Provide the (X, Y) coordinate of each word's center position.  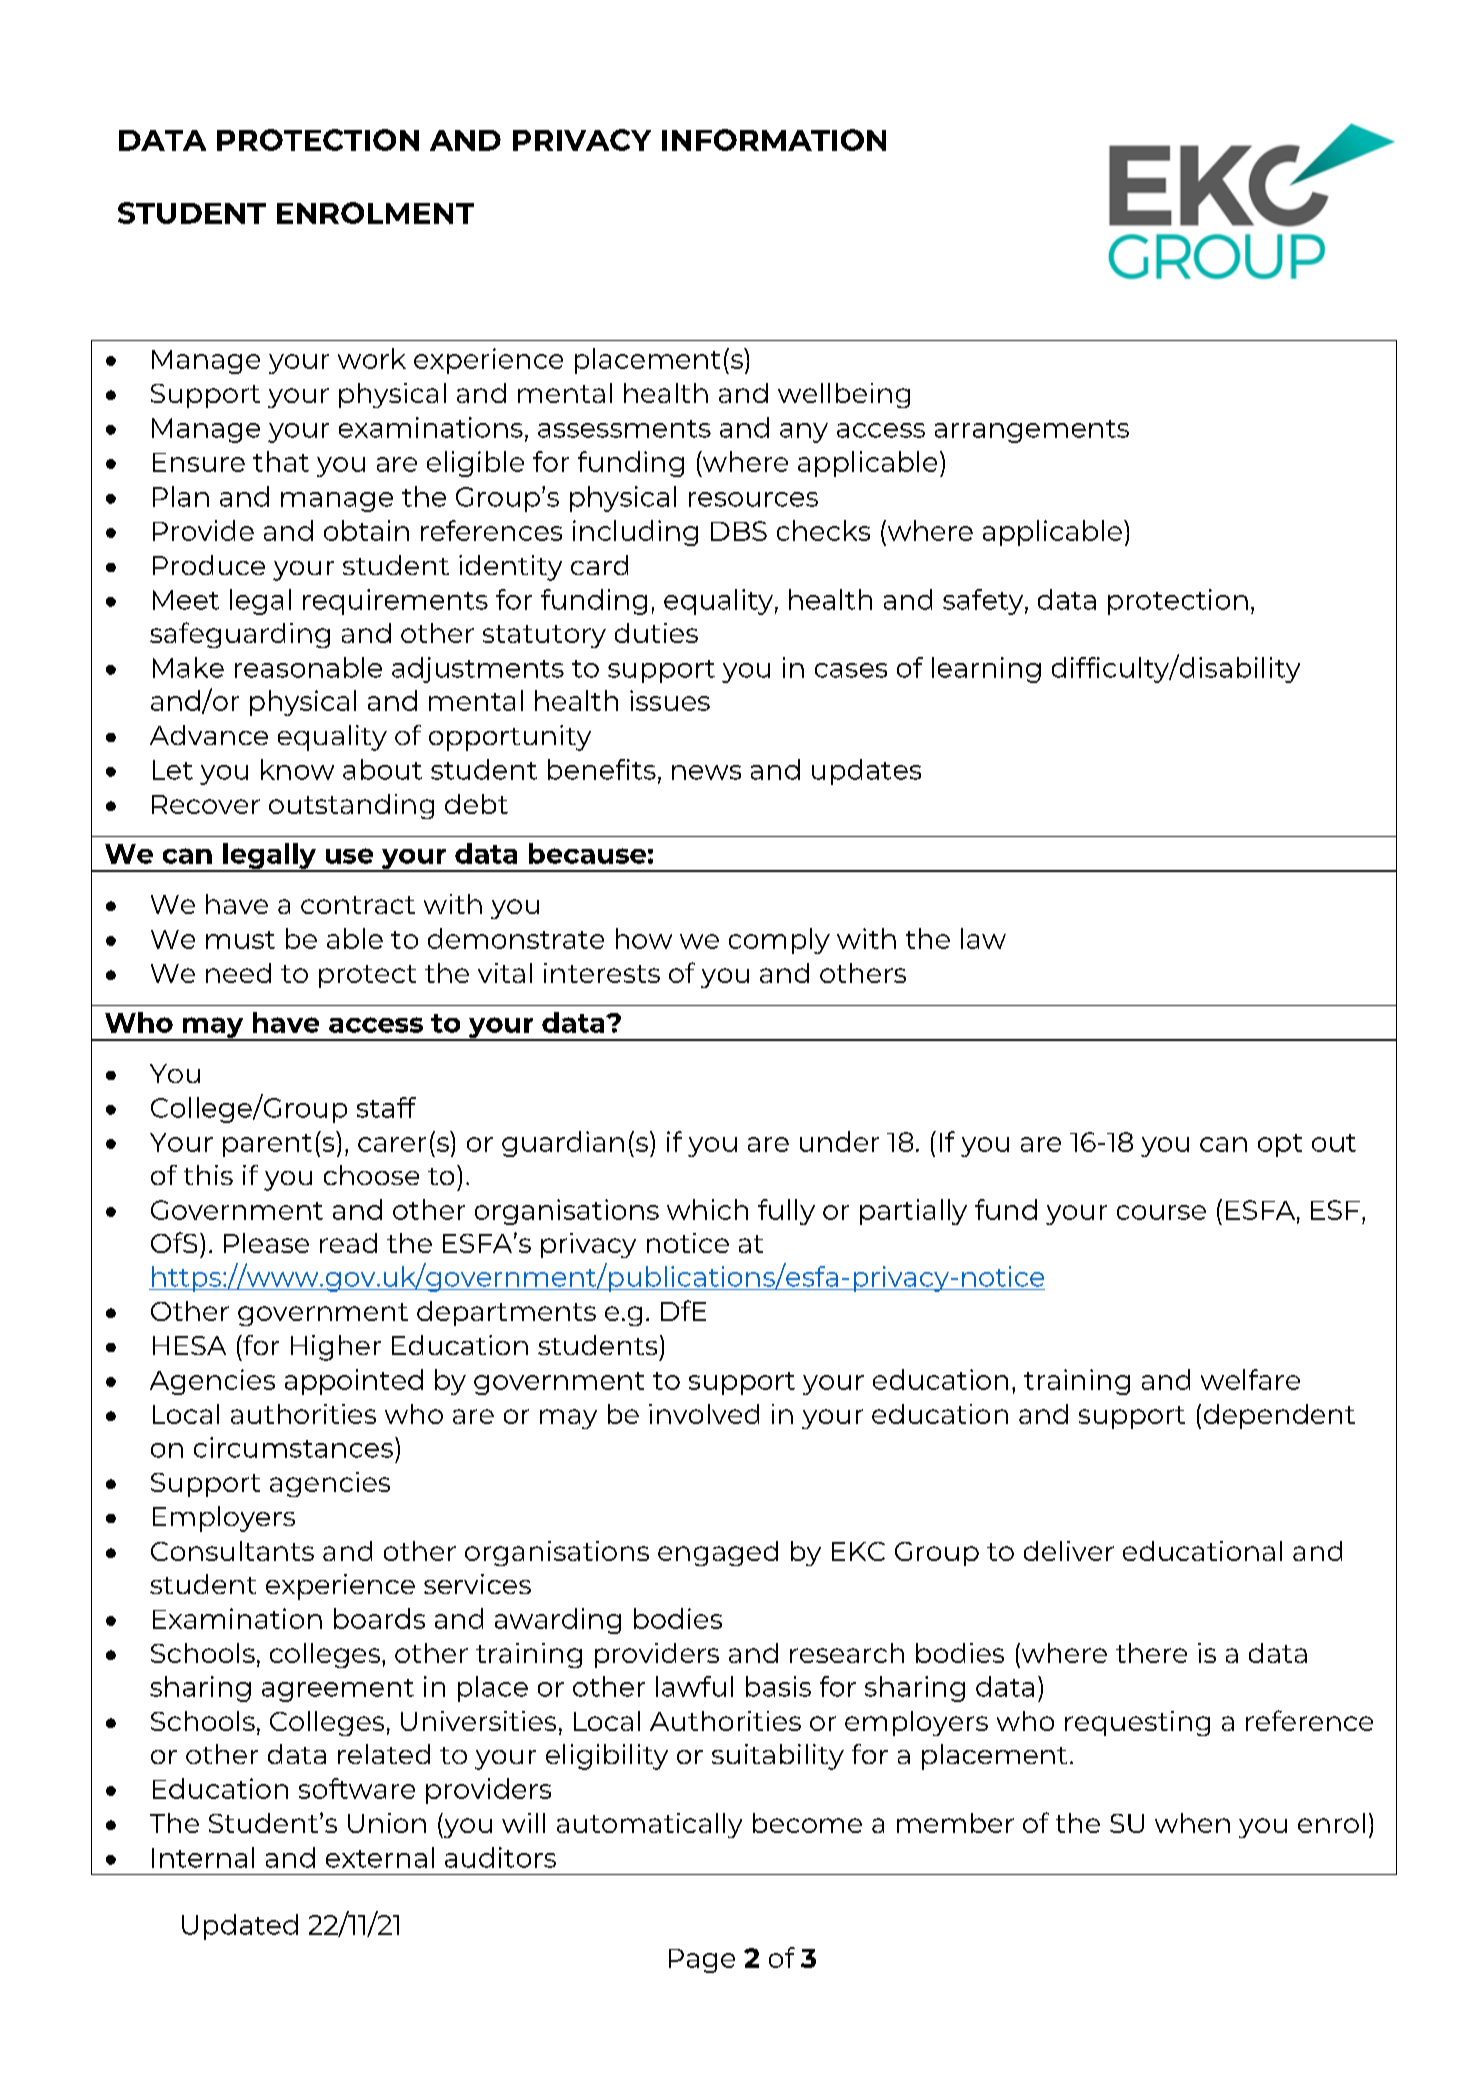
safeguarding (240, 635)
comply (779, 941)
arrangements (1032, 431)
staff (386, 1107)
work (372, 358)
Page (702, 1961)
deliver (1069, 1551)
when (1192, 1823)
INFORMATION (774, 140)
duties (656, 633)
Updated (240, 1927)
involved (704, 1414)
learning (986, 670)
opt (1280, 1145)
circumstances (293, 1447)
